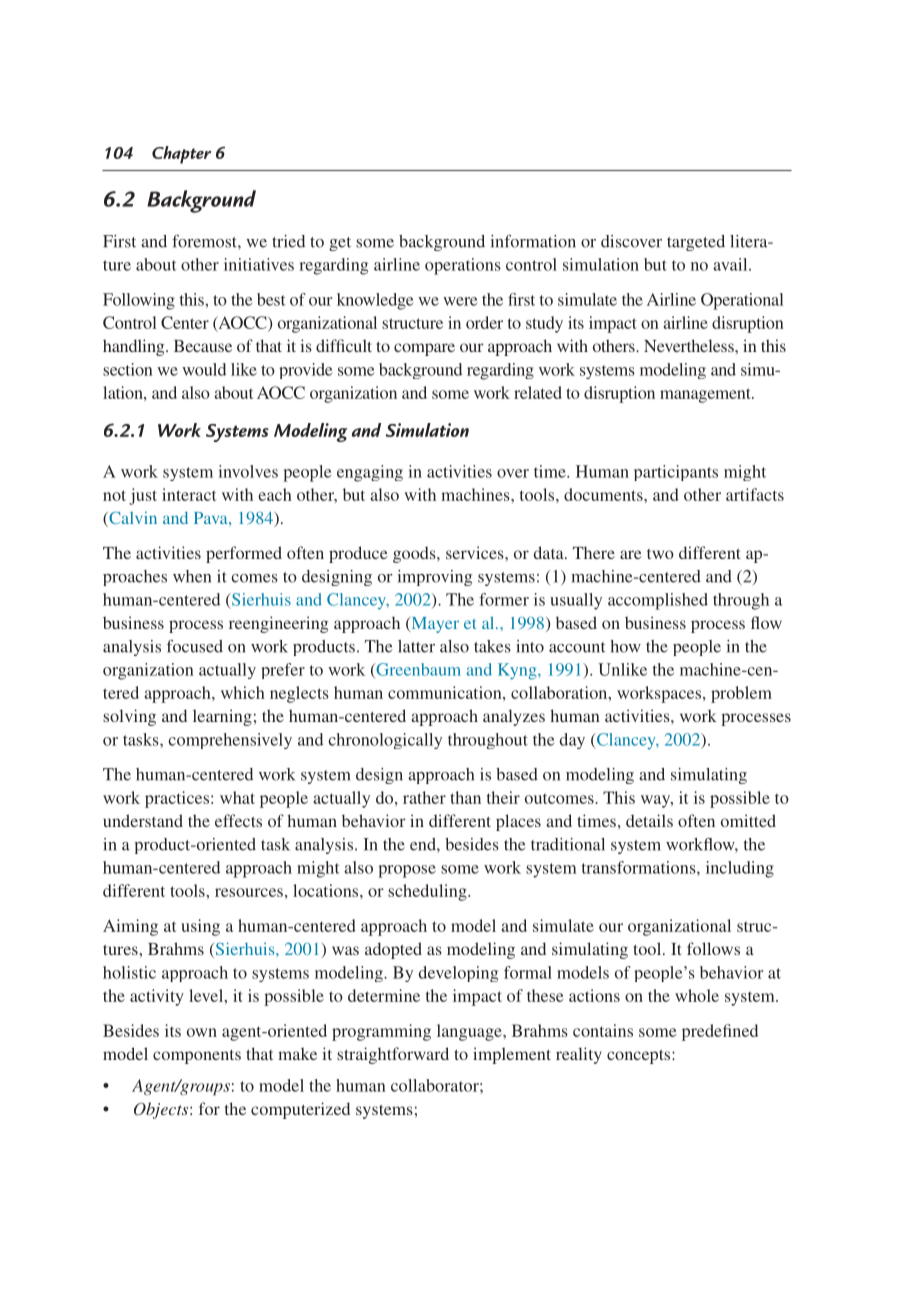 This screenshot has width=924, height=1308. What do you see at coordinates (197, 1057) in the screenshot?
I see `COMPONENTS` at bounding box center [197, 1057].
